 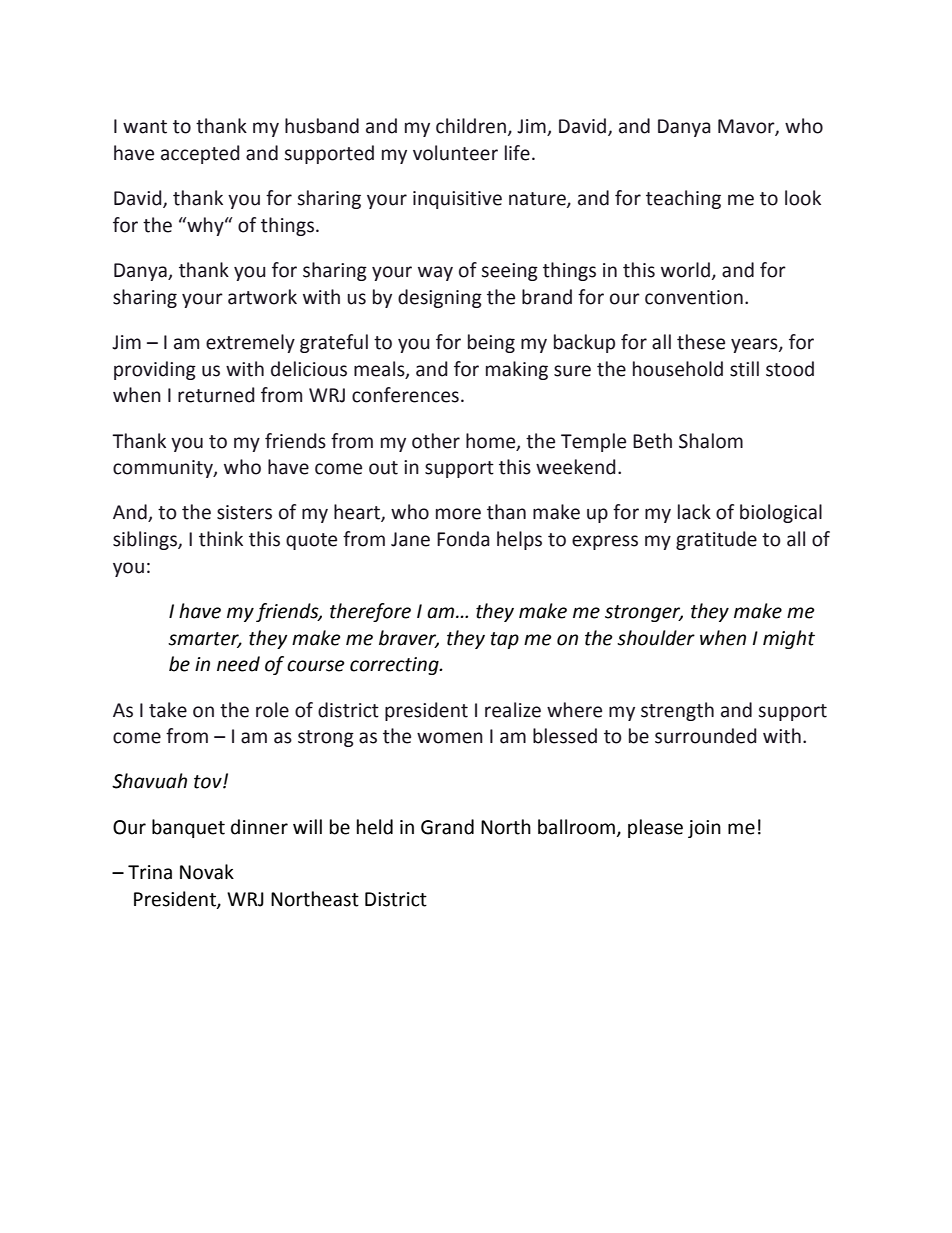 What do you see at coordinates (694, 297) in the document?
I see `convention` at bounding box center [694, 297].
